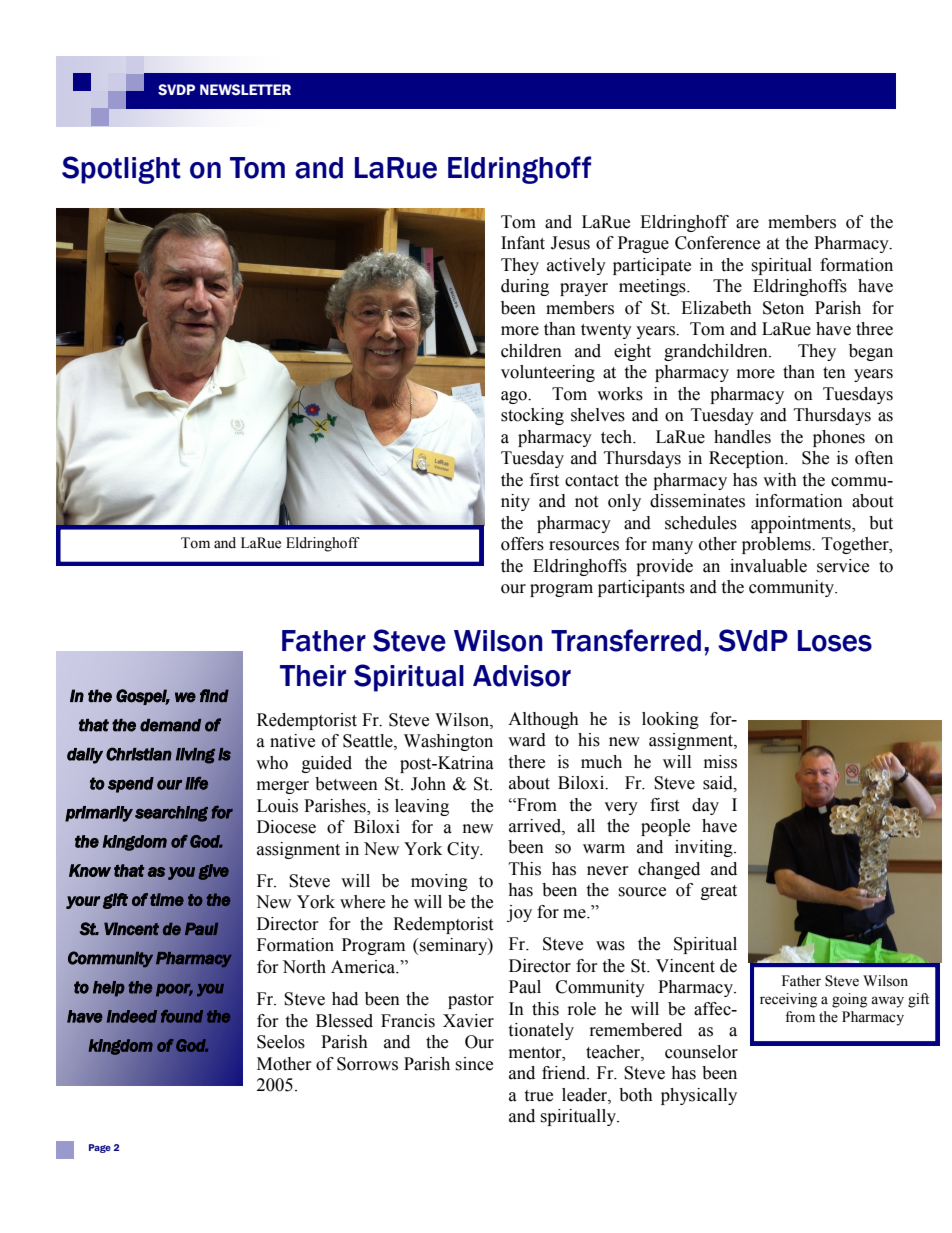 Image resolution: width=952 pixels, height=1233 pixels. What do you see at coordinates (522, 676) in the screenshot?
I see `Advisor` at bounding box center [522, 676].
